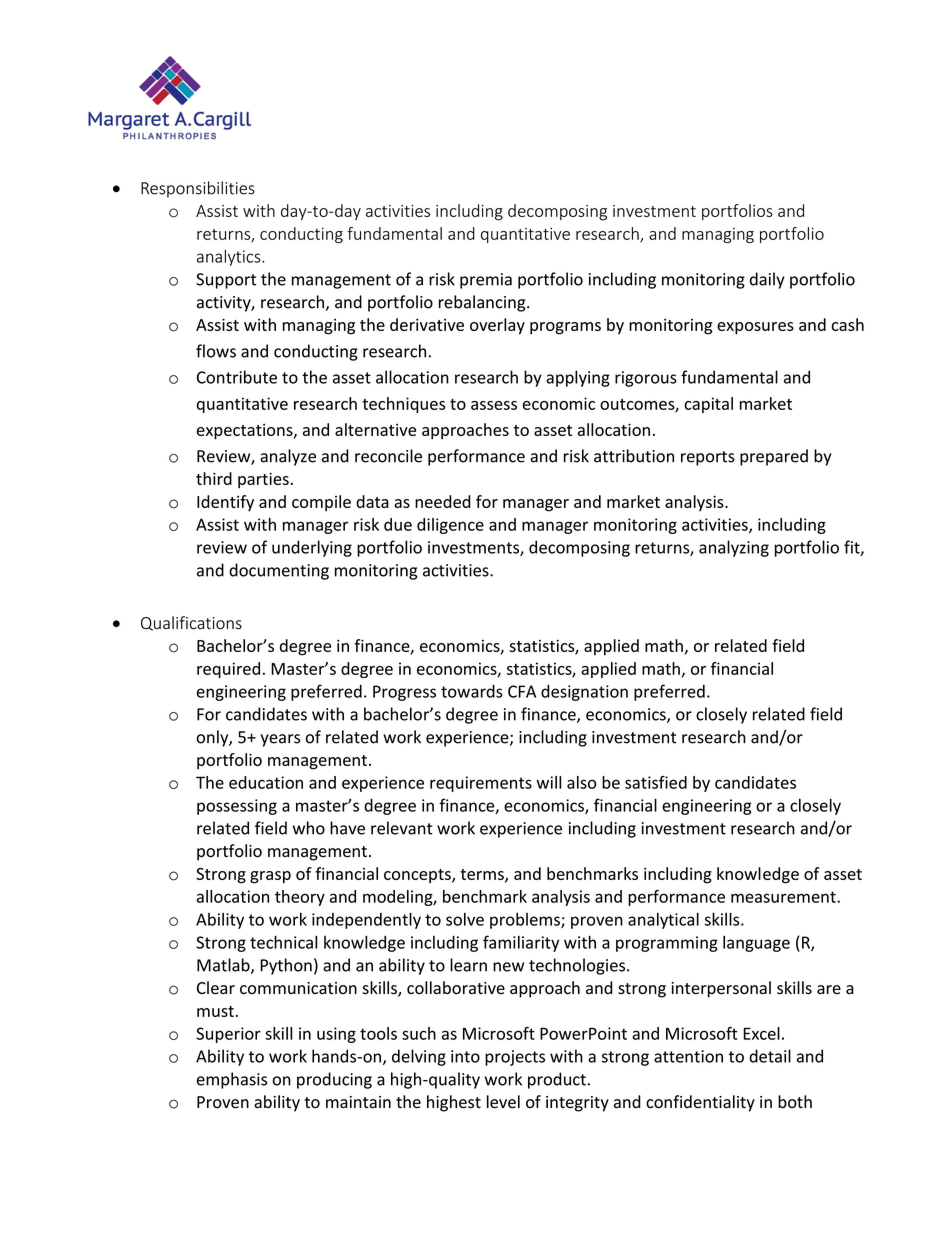 This screenshot has height=1233, width=952. Describe the element at coordinates (228, 670) in the screenshot. I see `required` at that location.
